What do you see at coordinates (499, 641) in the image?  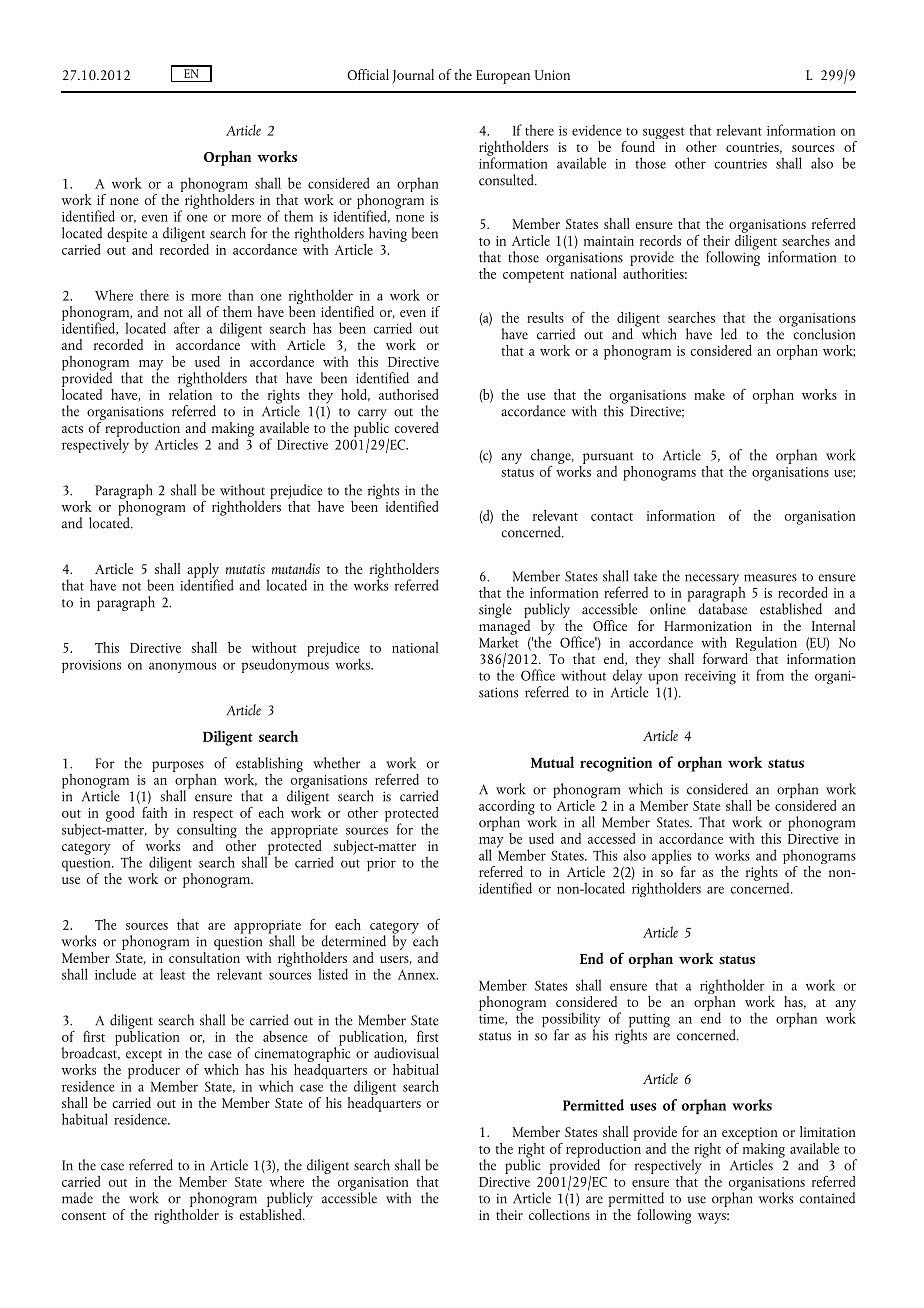 I see `Market` at bounding box center [499, 641].
